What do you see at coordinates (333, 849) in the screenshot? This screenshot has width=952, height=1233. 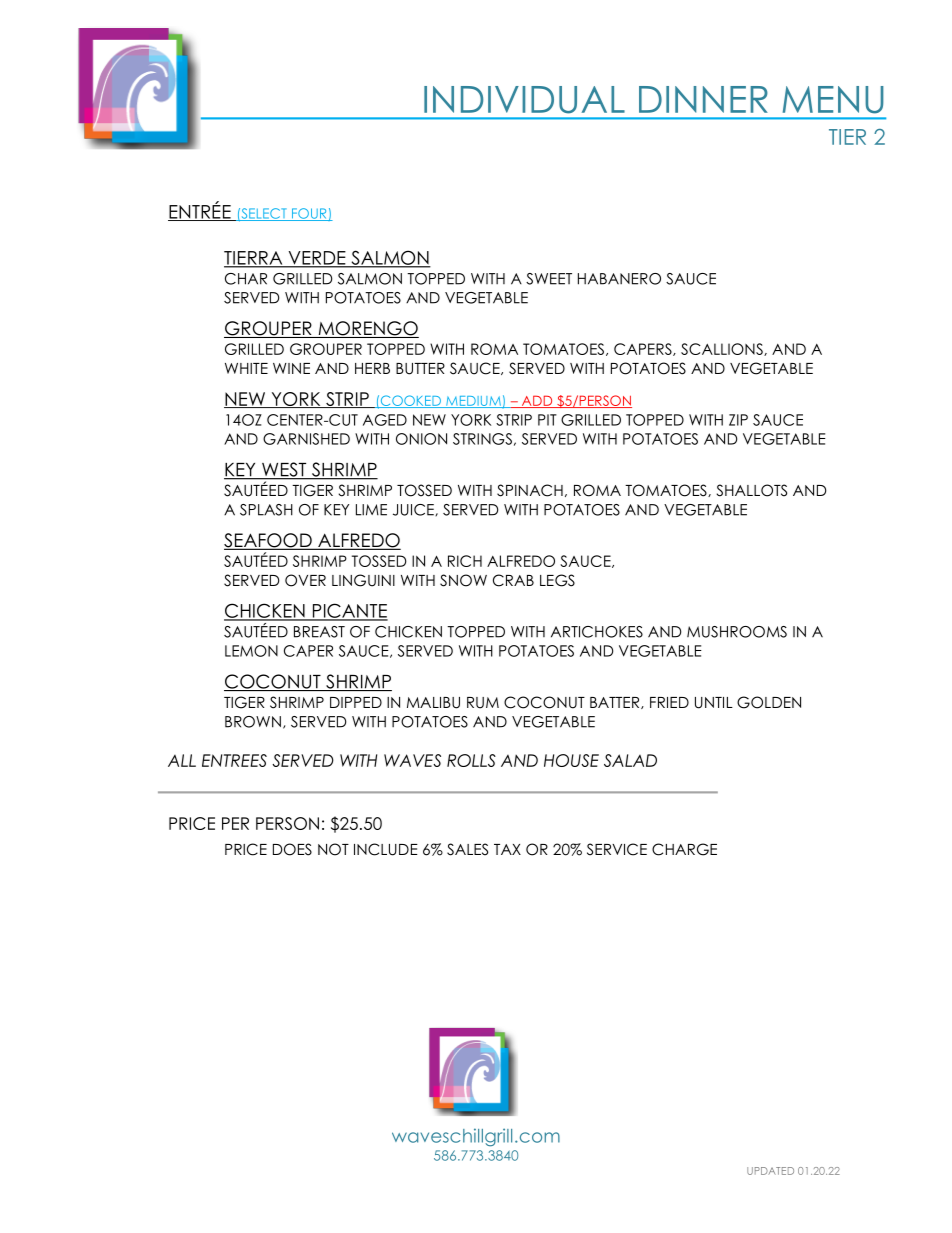 I see `NOT` at bounding box center [333, 849].
